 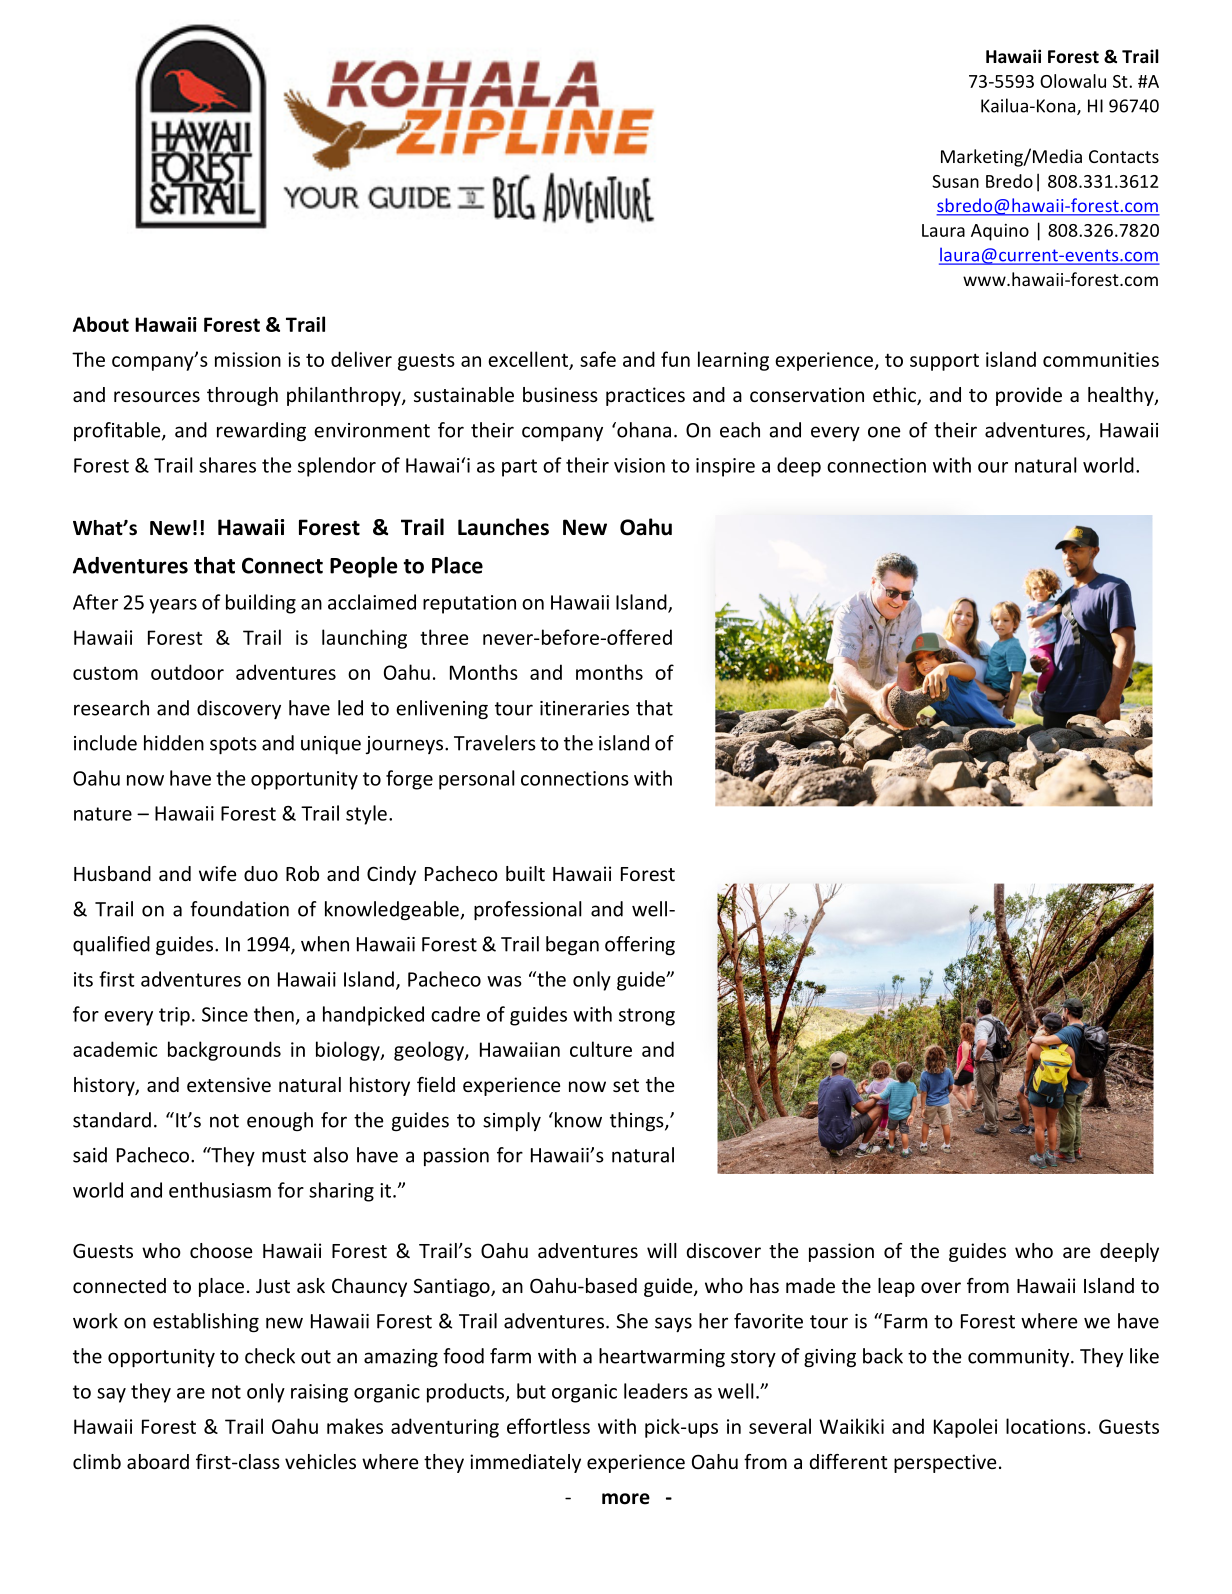 What do you see at coordinates (469, 604) in the document?
I see `reputation` at bounding box center [469, 604].
